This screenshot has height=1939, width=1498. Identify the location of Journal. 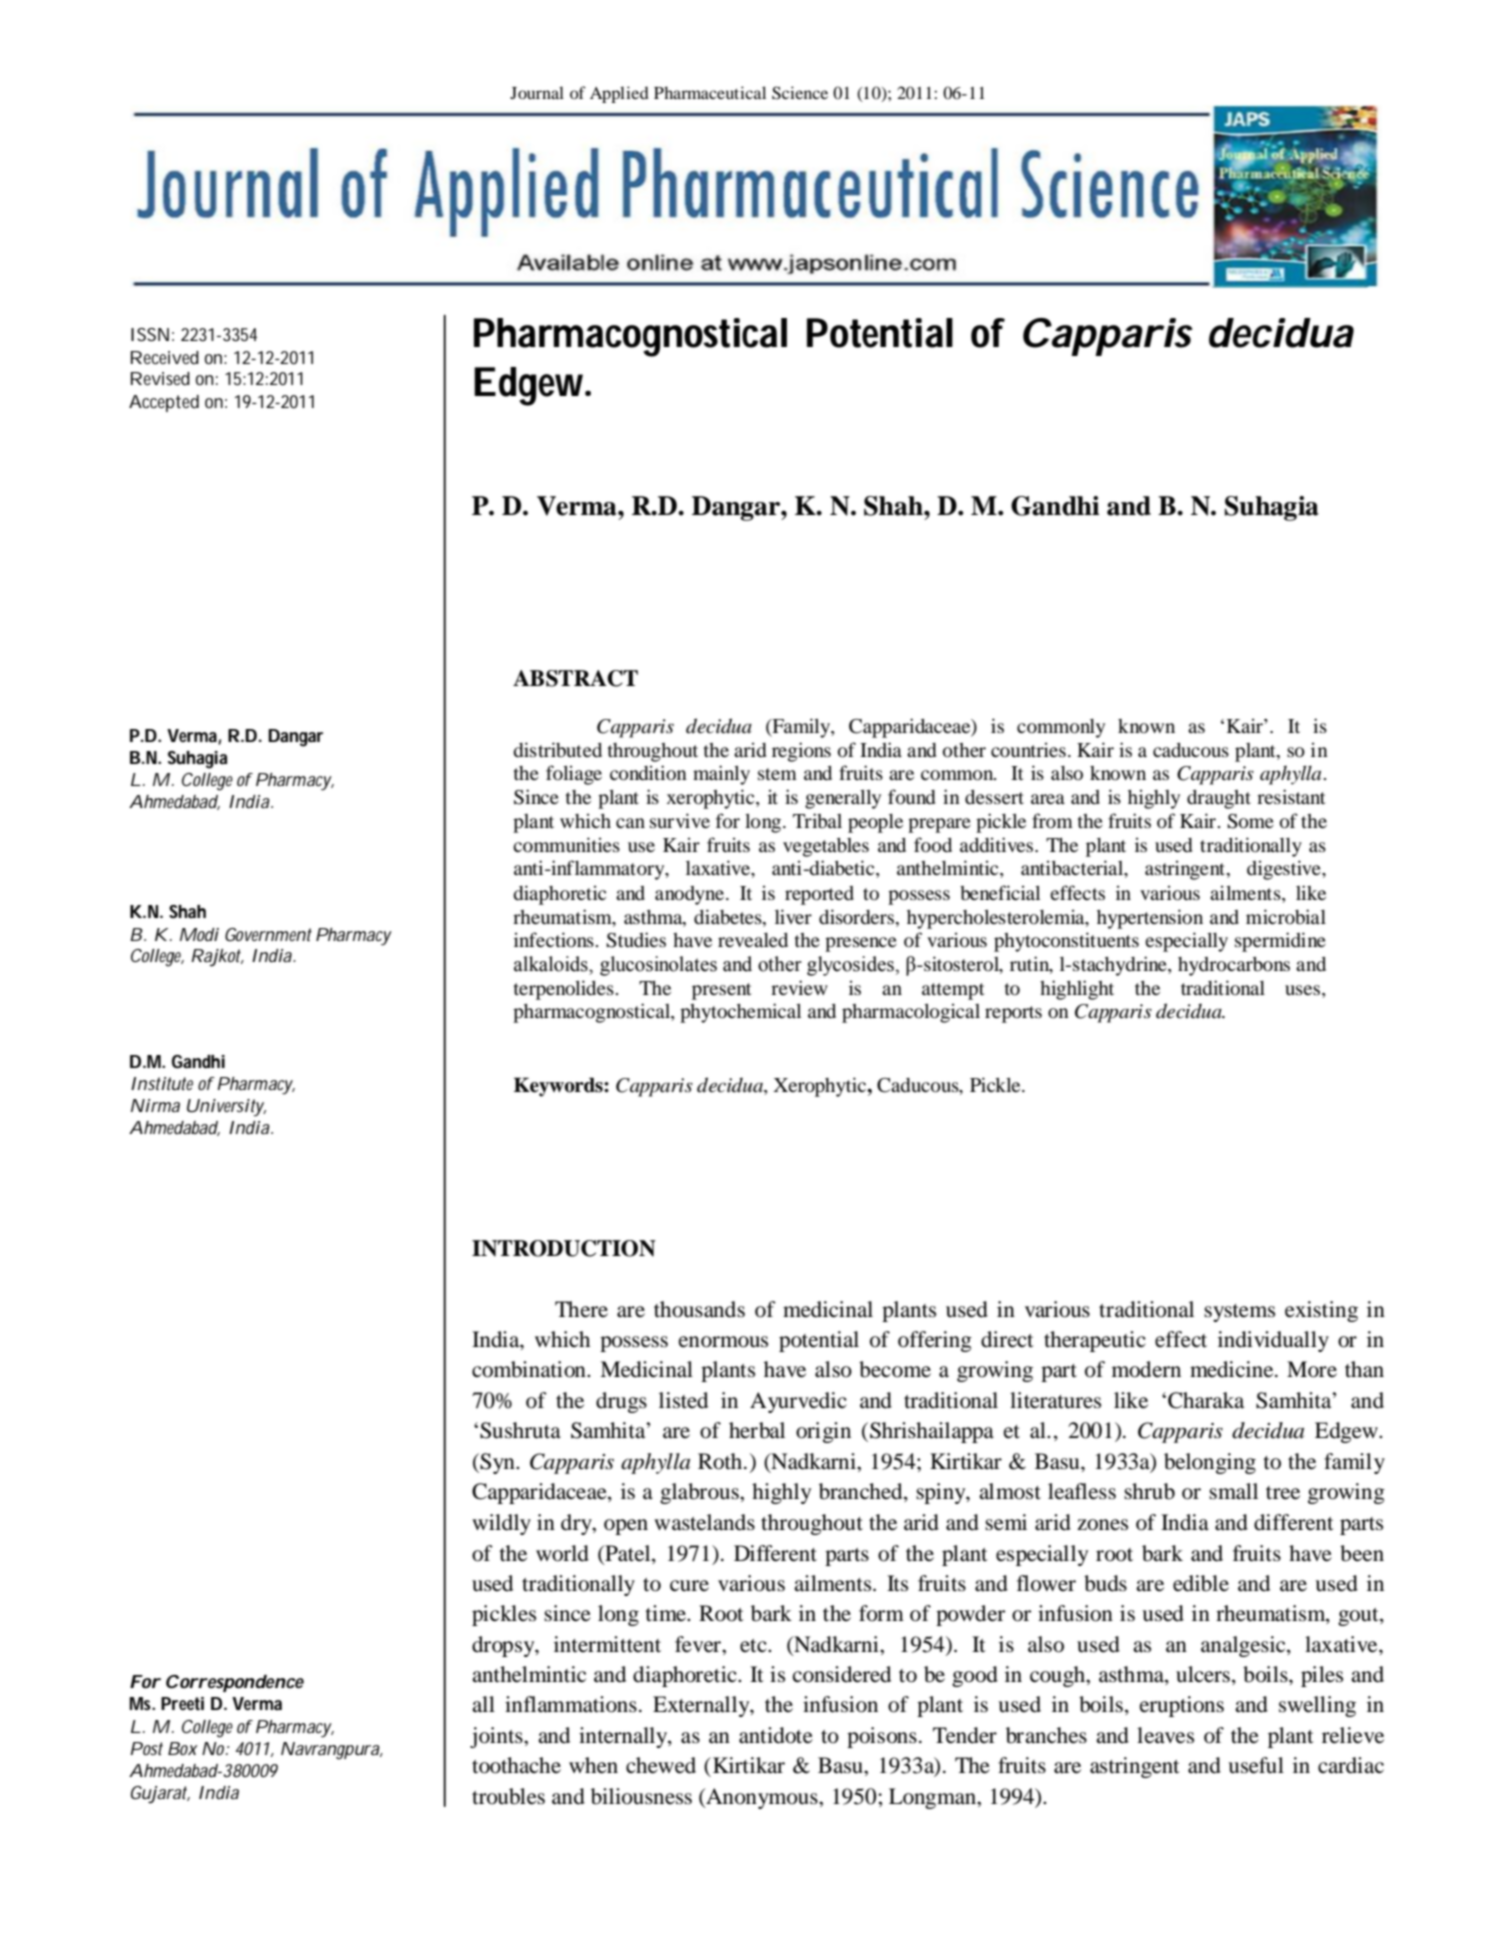
(537, 92).
